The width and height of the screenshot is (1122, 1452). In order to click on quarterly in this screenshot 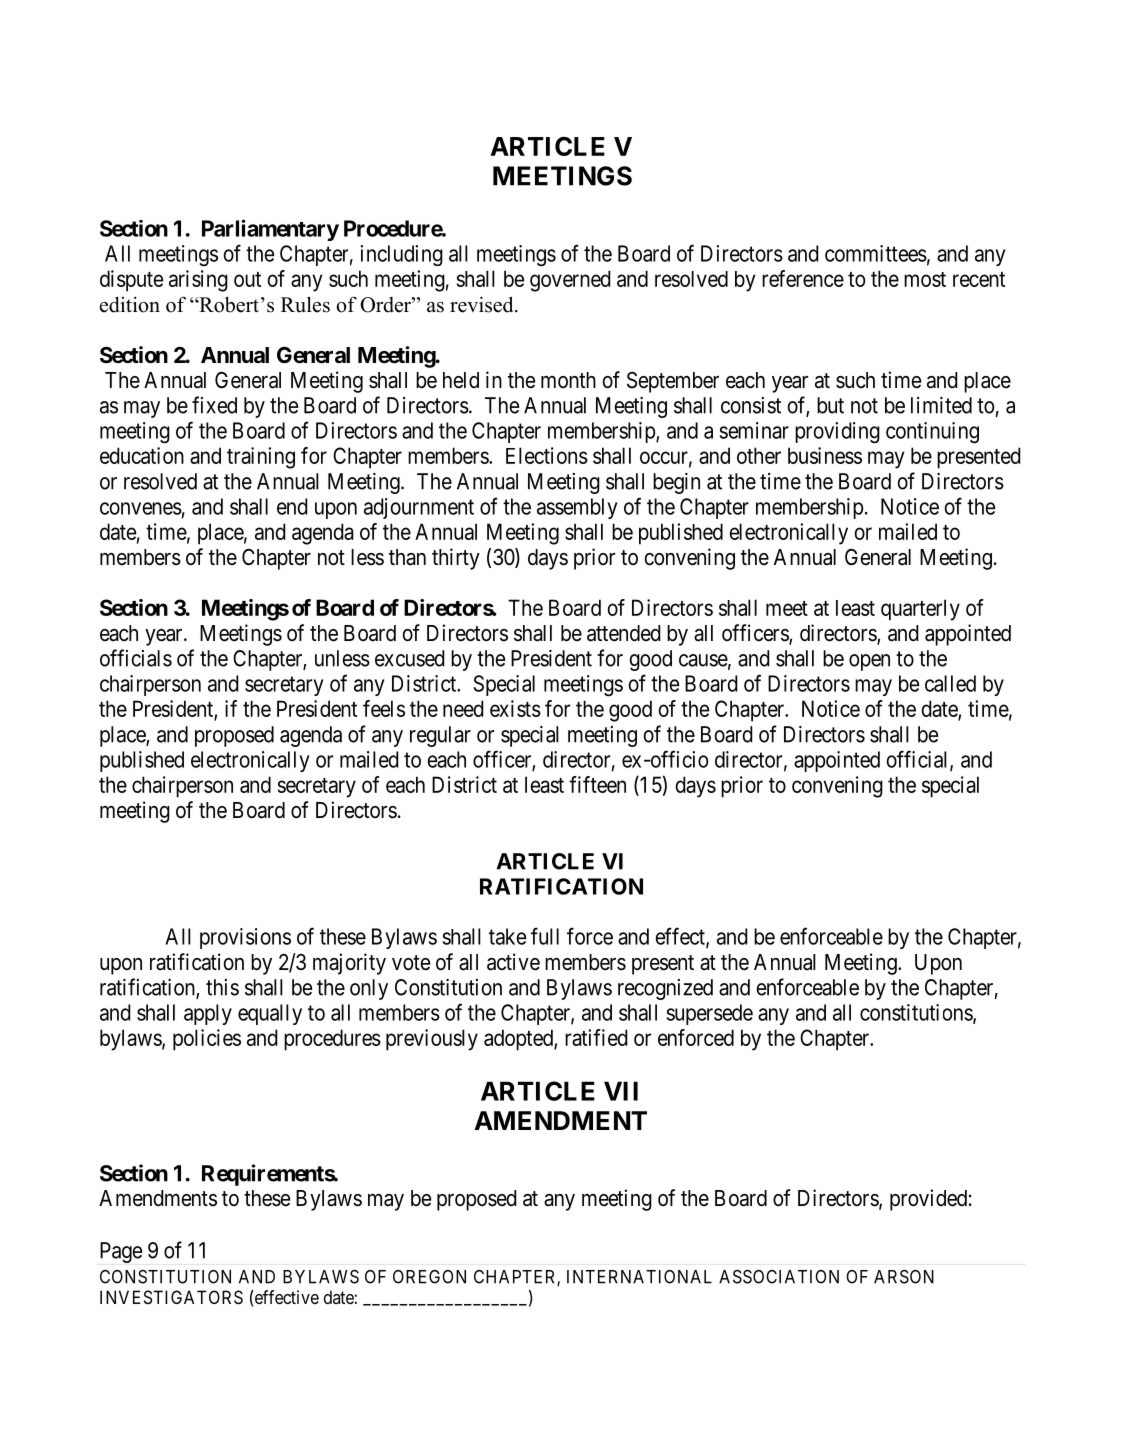, I will do `click(920, 610)`.
